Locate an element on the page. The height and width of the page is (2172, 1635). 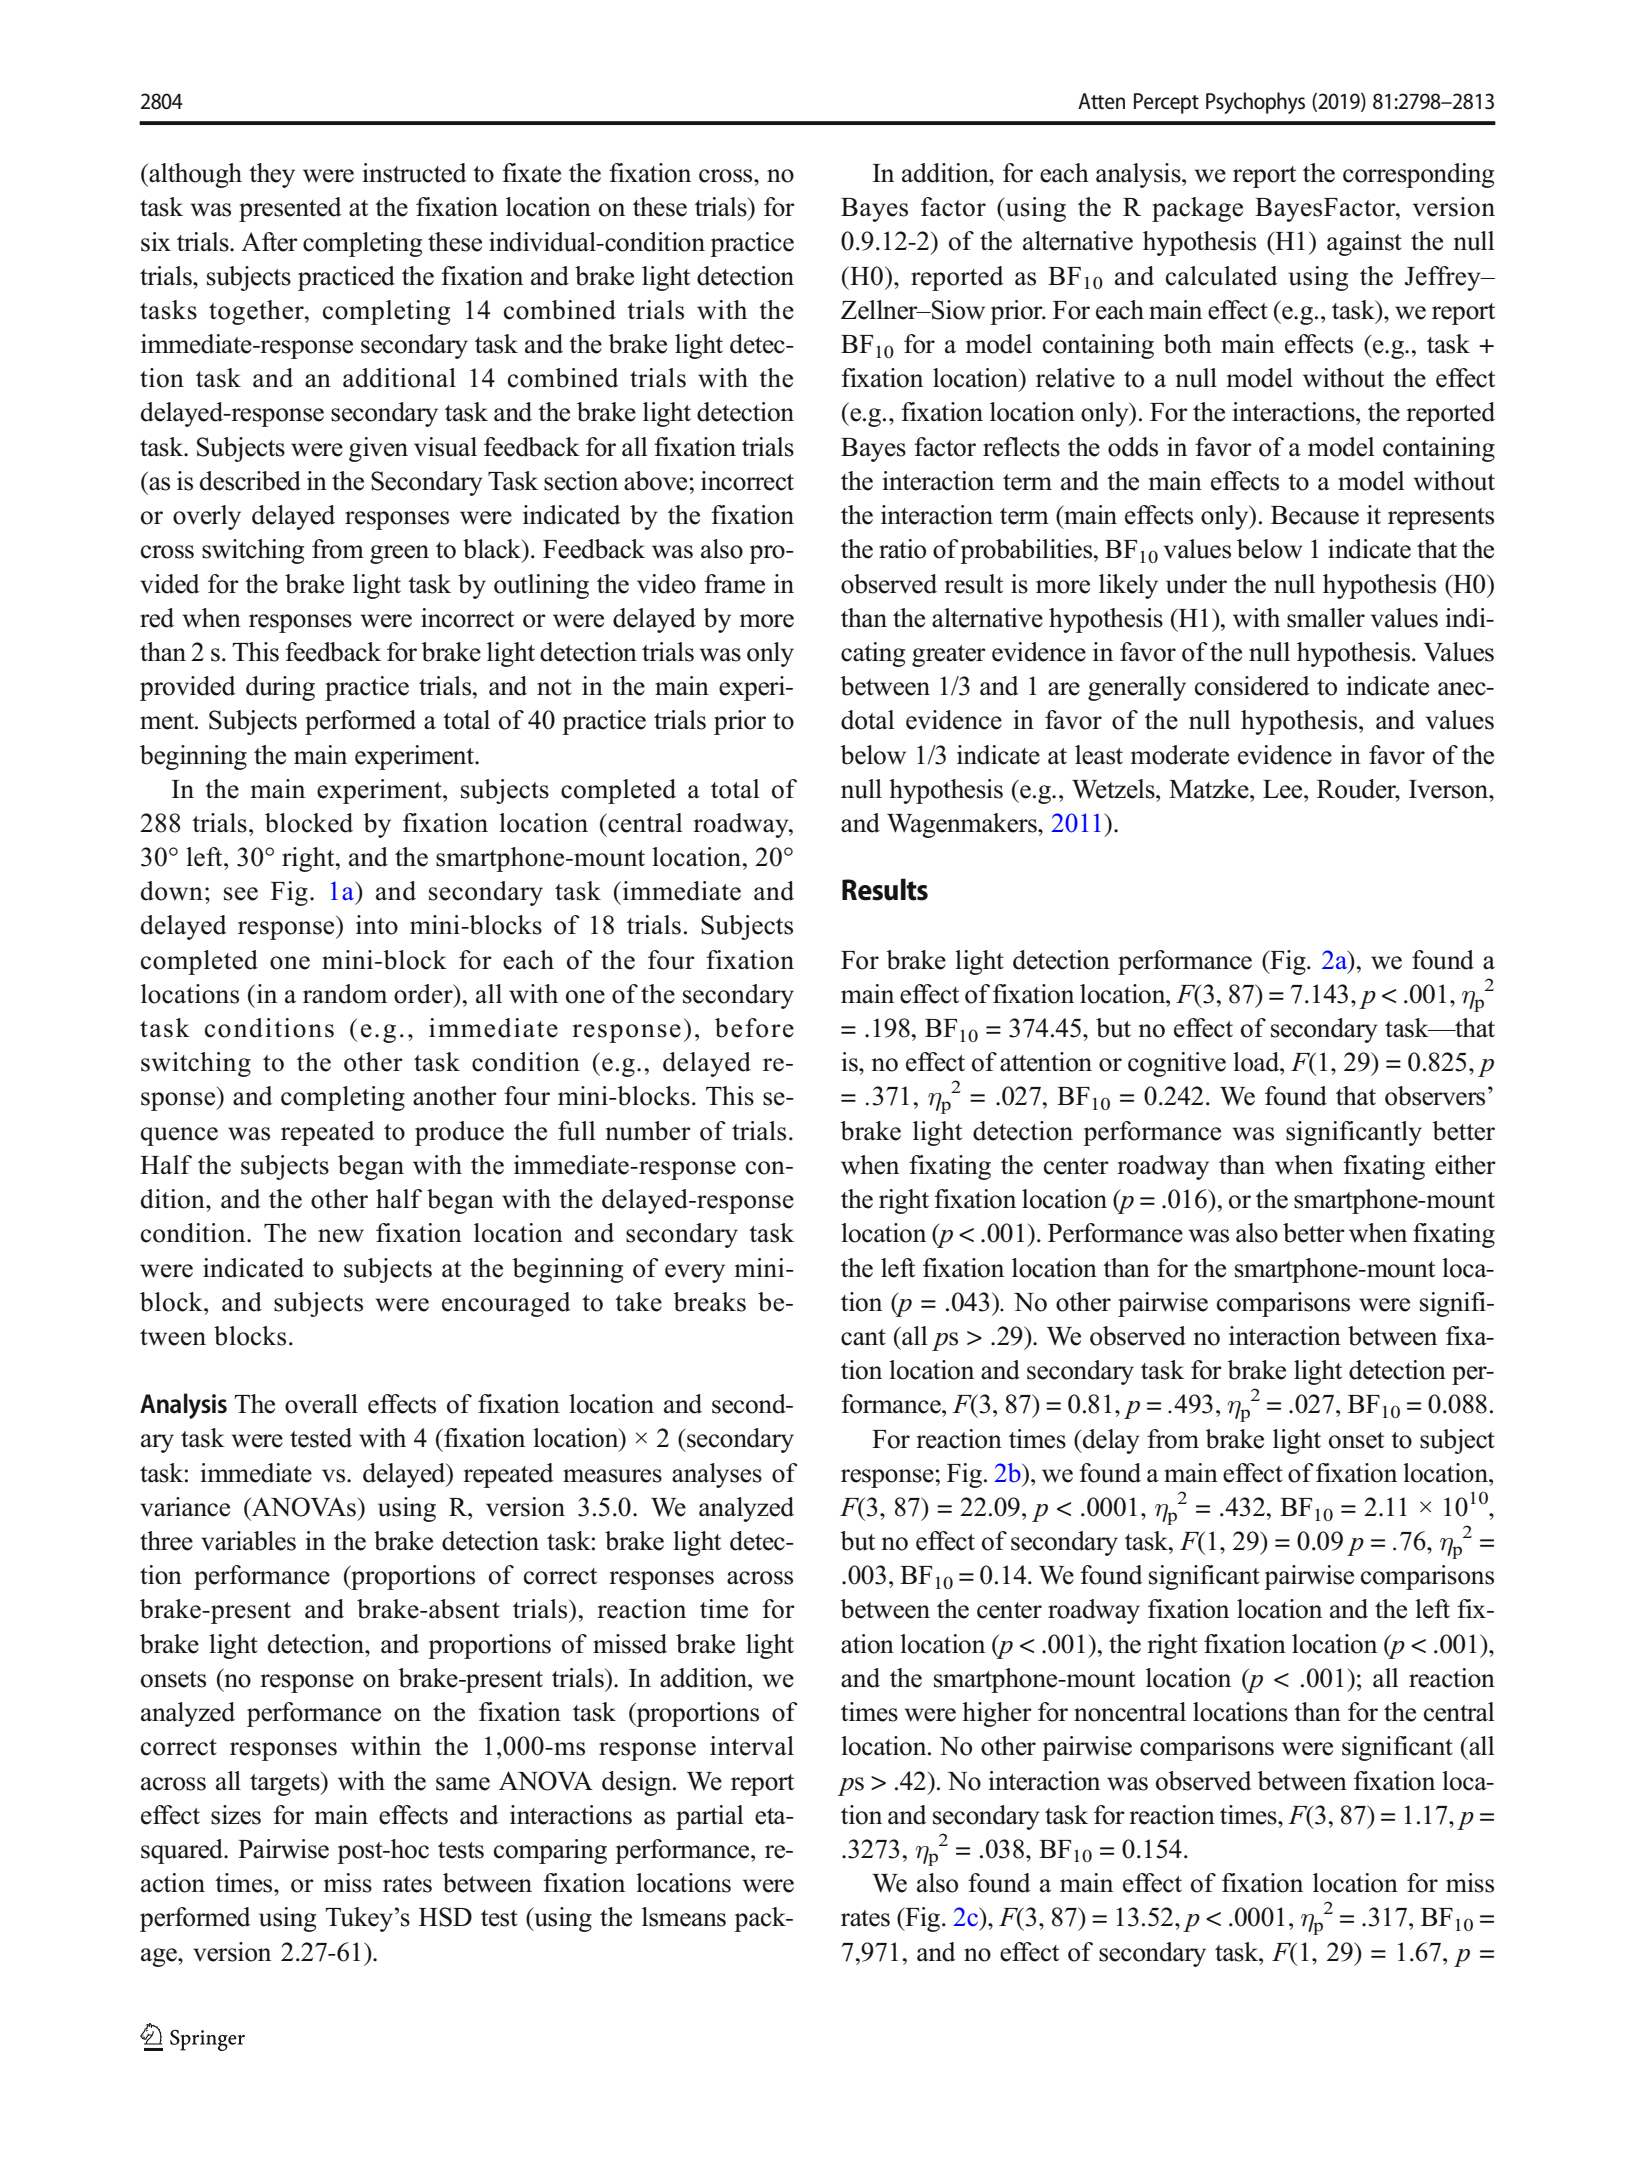
higher is located at coordinates (997, 1714).
